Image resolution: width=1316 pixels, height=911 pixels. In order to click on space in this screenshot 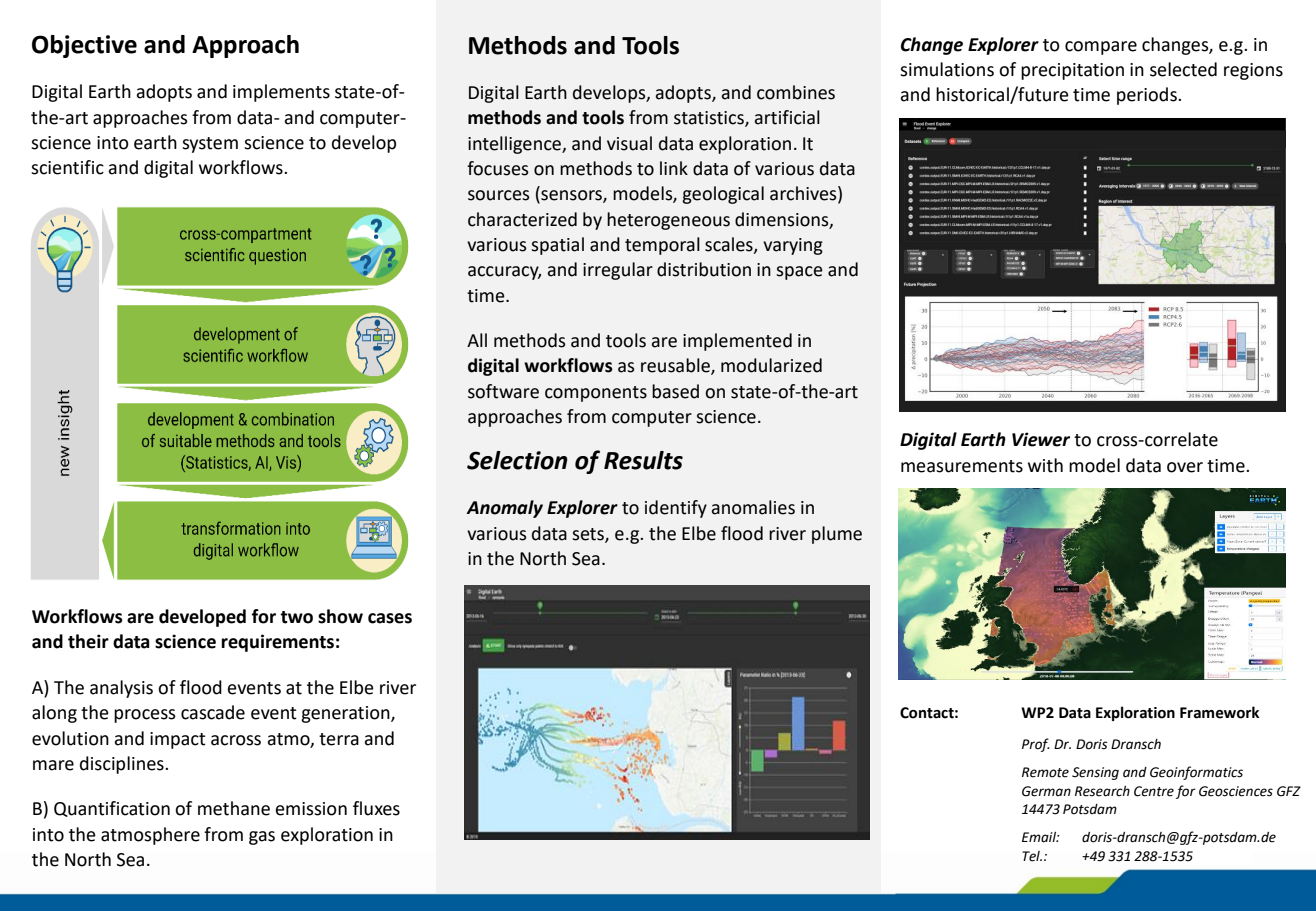, I will do `click(799, 273)`.
